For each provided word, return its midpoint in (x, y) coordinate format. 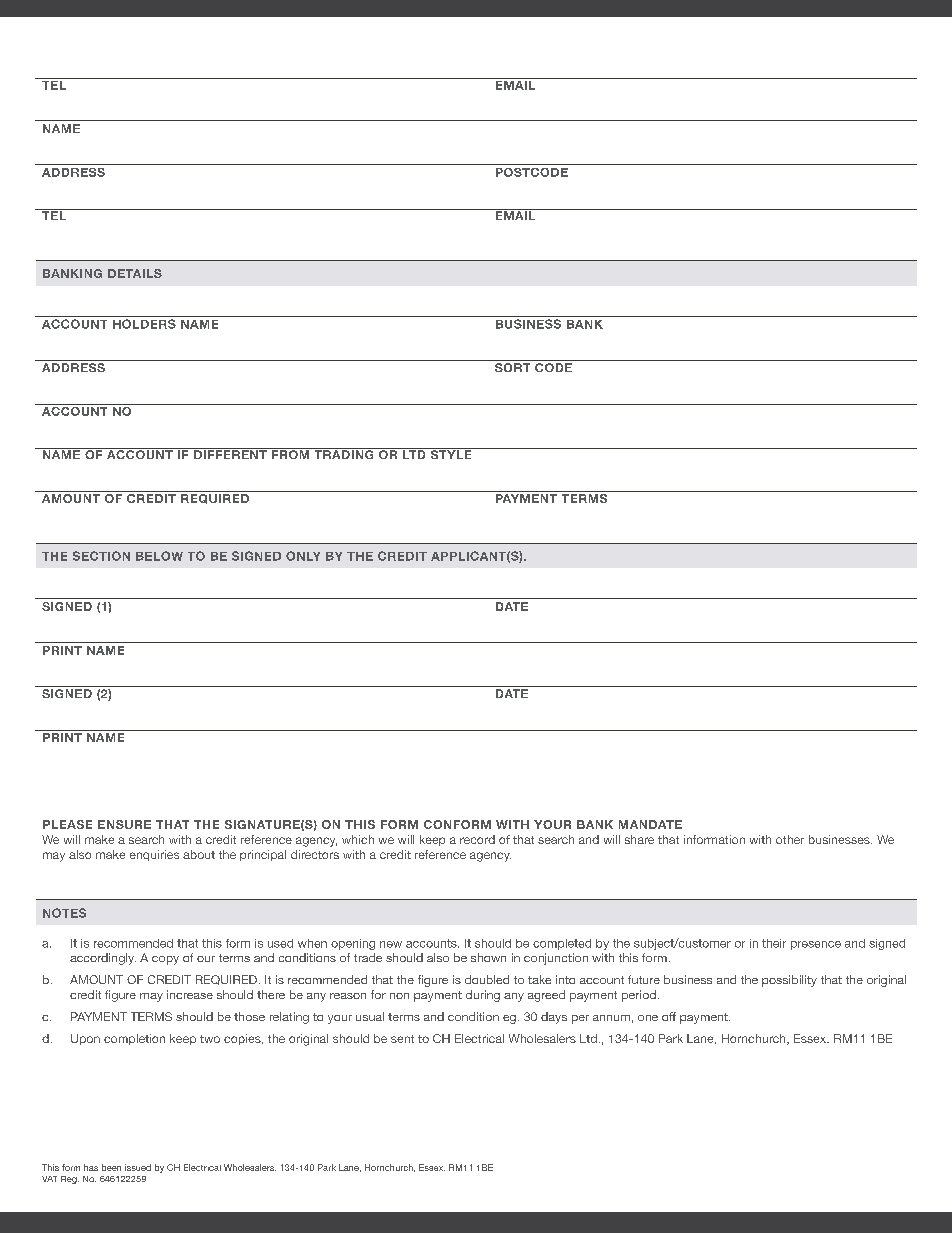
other (790, 839)
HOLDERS (144, 324)
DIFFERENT (230, 453)
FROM (291, 453)
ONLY (303, 556)
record (477, 839)
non (399, 996)
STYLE (451, 453)
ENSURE (124, 824)
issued (138, 1167)
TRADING (344, 453)
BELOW (159, 556)
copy (165, 960)
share (639, 839)
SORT (512, 367)
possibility (789, 981)
